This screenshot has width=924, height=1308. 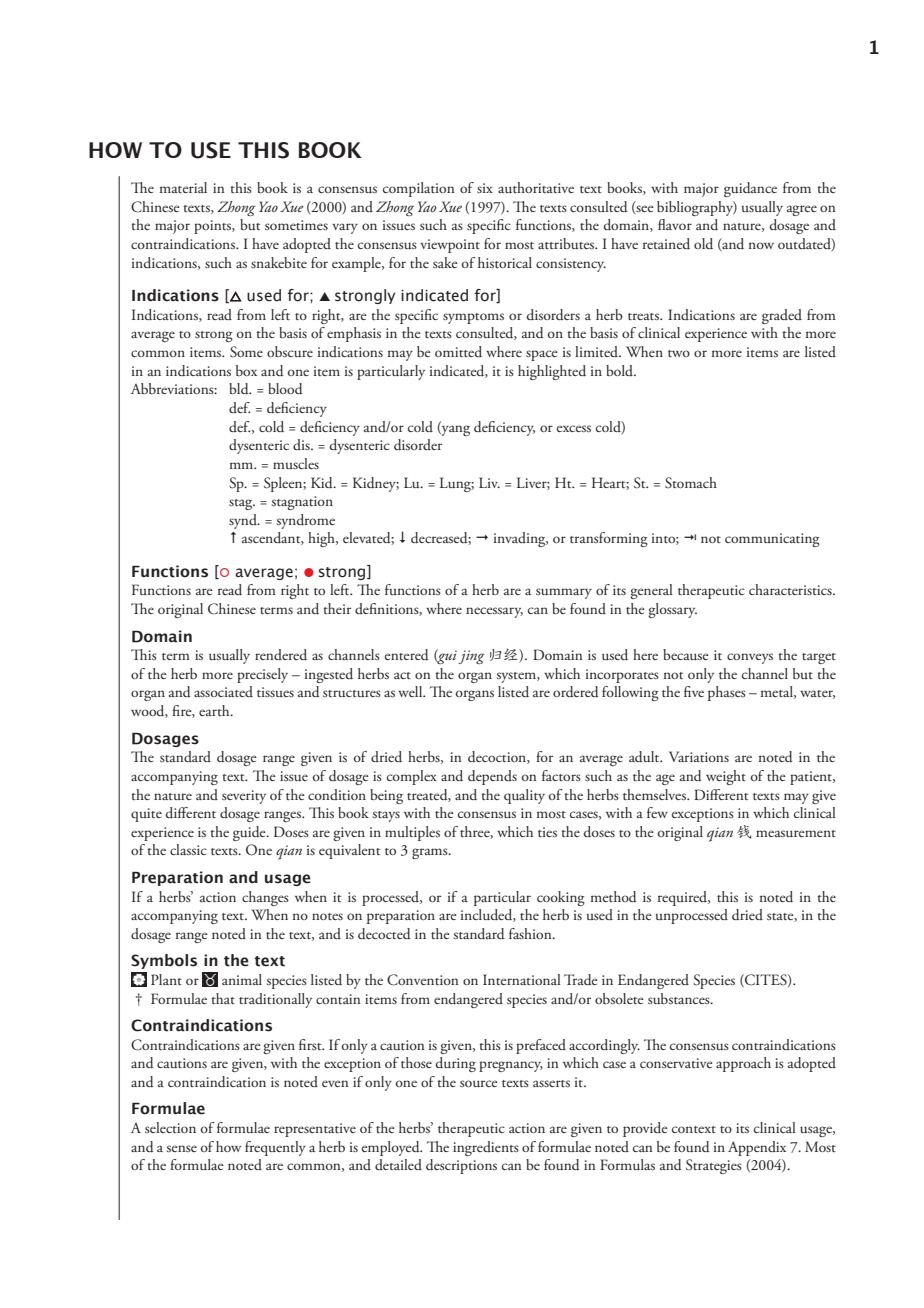 I want to click on required, so click(x=684, y=898).
